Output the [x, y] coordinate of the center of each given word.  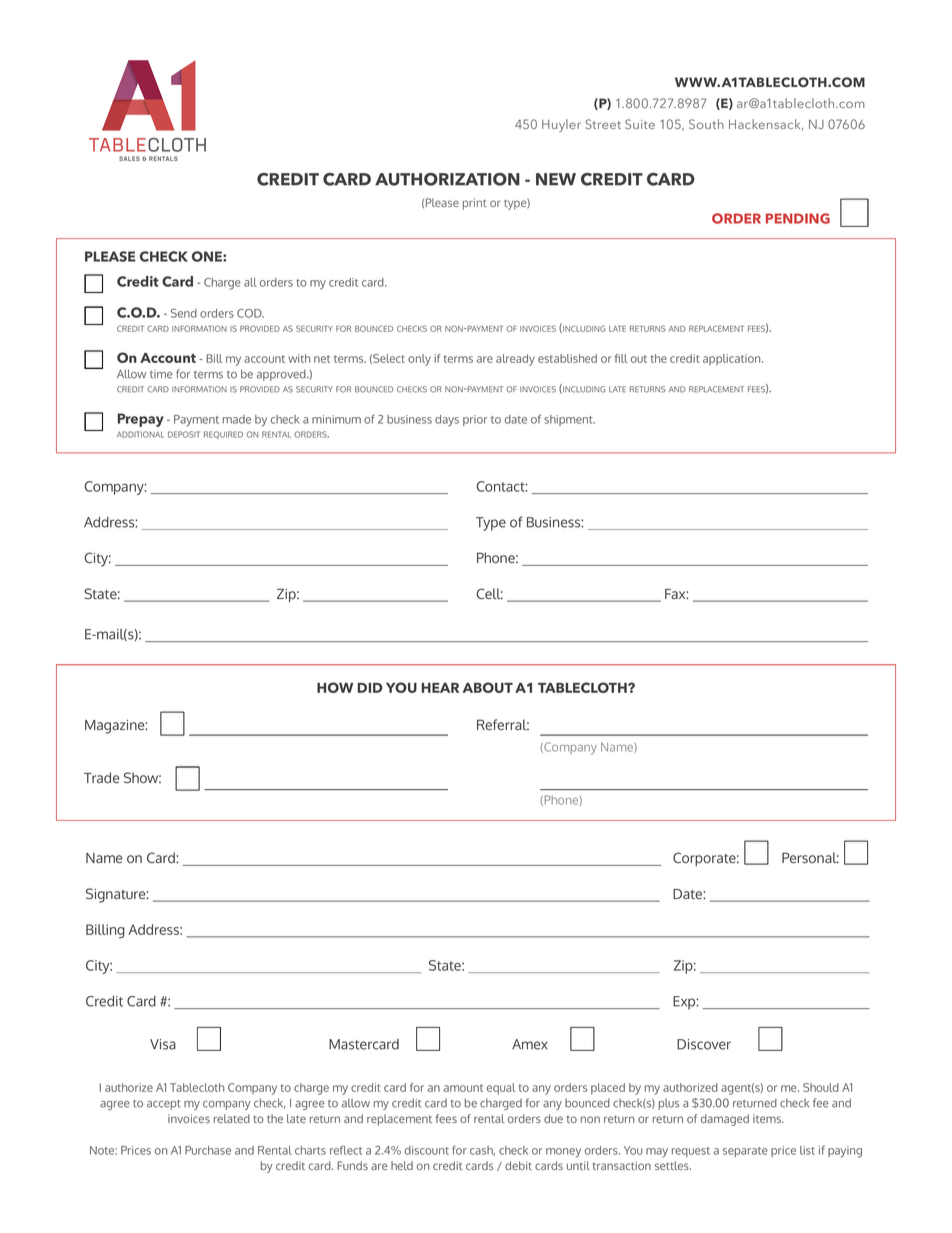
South [706, 124]
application [733, 359]
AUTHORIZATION [447, 179]
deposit [184, 434]
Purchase [208, 1150]
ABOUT [488, 687]
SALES [129, 158]
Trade [101, 777]
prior [475, 420]
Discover [704, 1044]
